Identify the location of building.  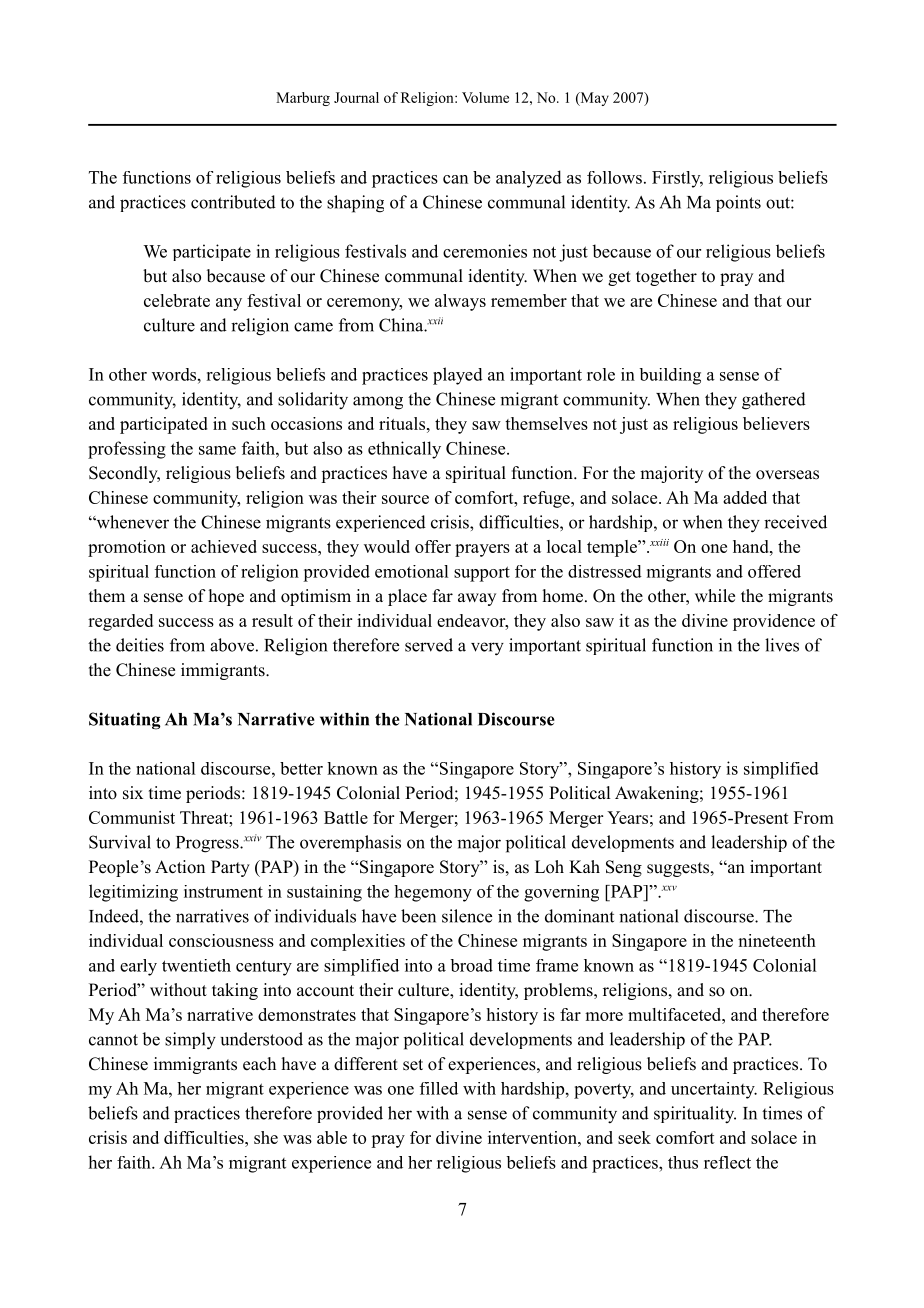
(670, 376).
